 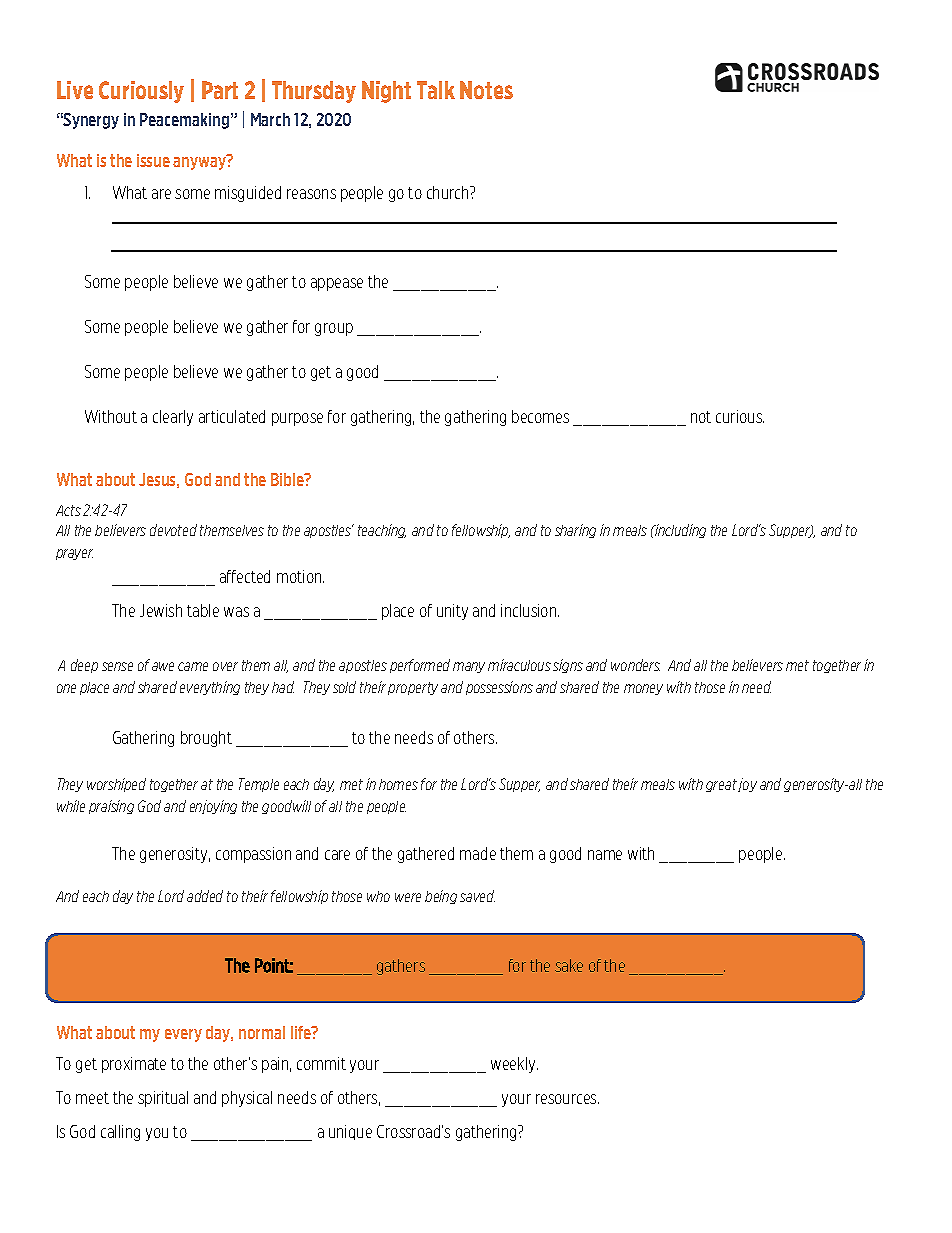 I want to click on unique, so click(x=350, y=1132).
